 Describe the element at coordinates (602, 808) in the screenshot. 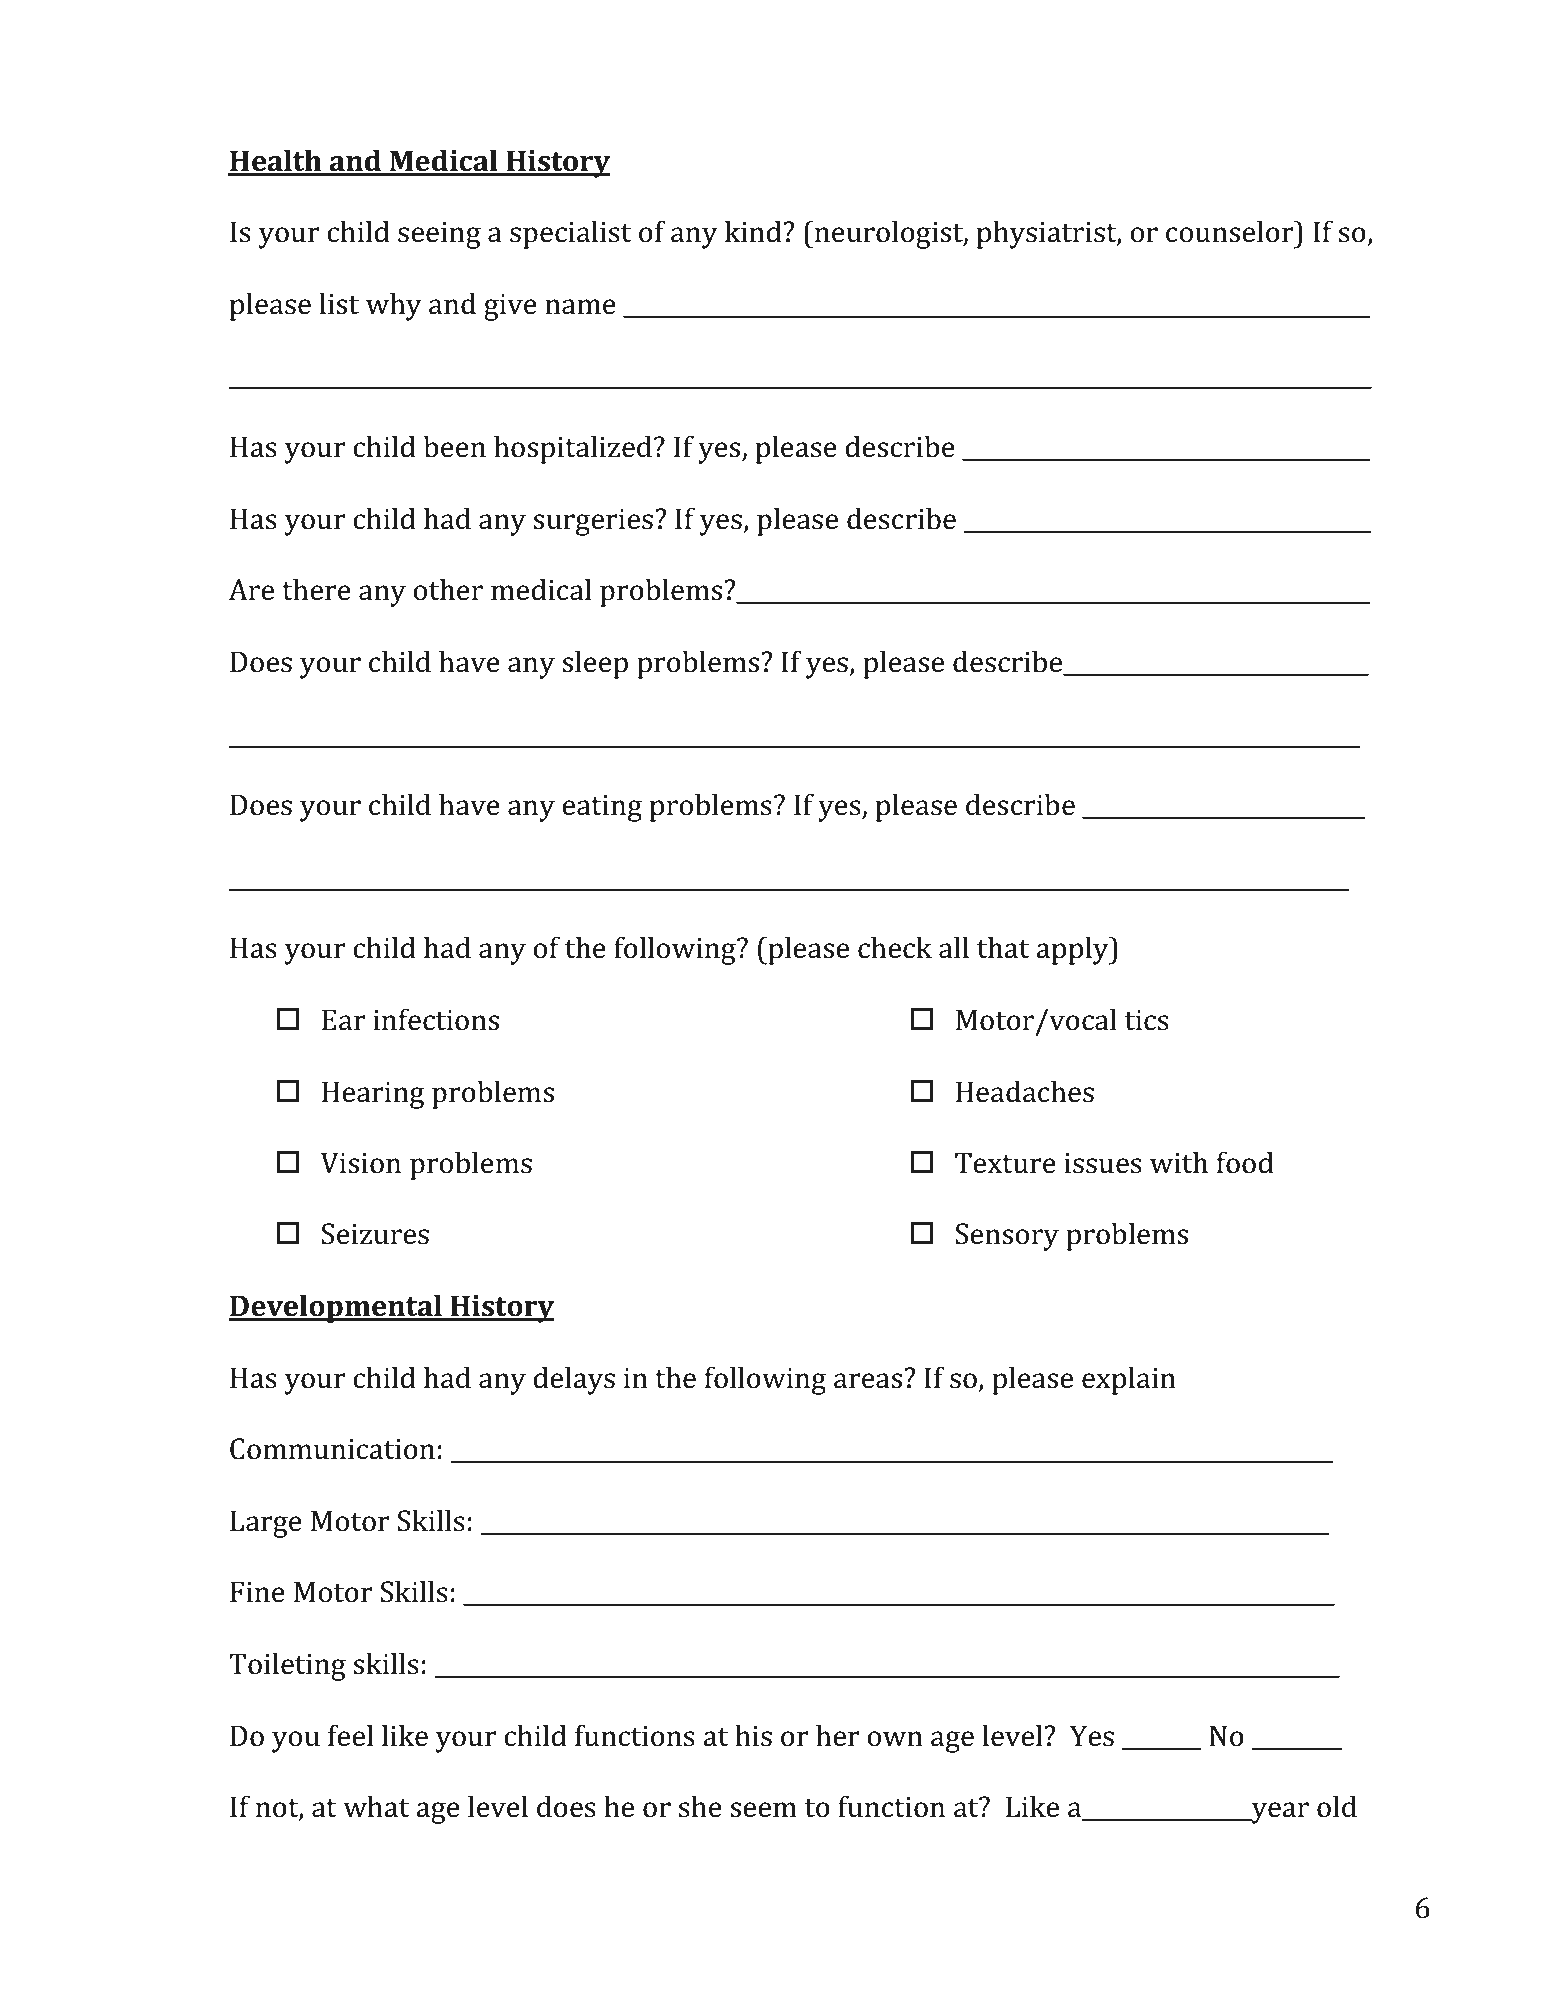

I see `eating` at that location.
